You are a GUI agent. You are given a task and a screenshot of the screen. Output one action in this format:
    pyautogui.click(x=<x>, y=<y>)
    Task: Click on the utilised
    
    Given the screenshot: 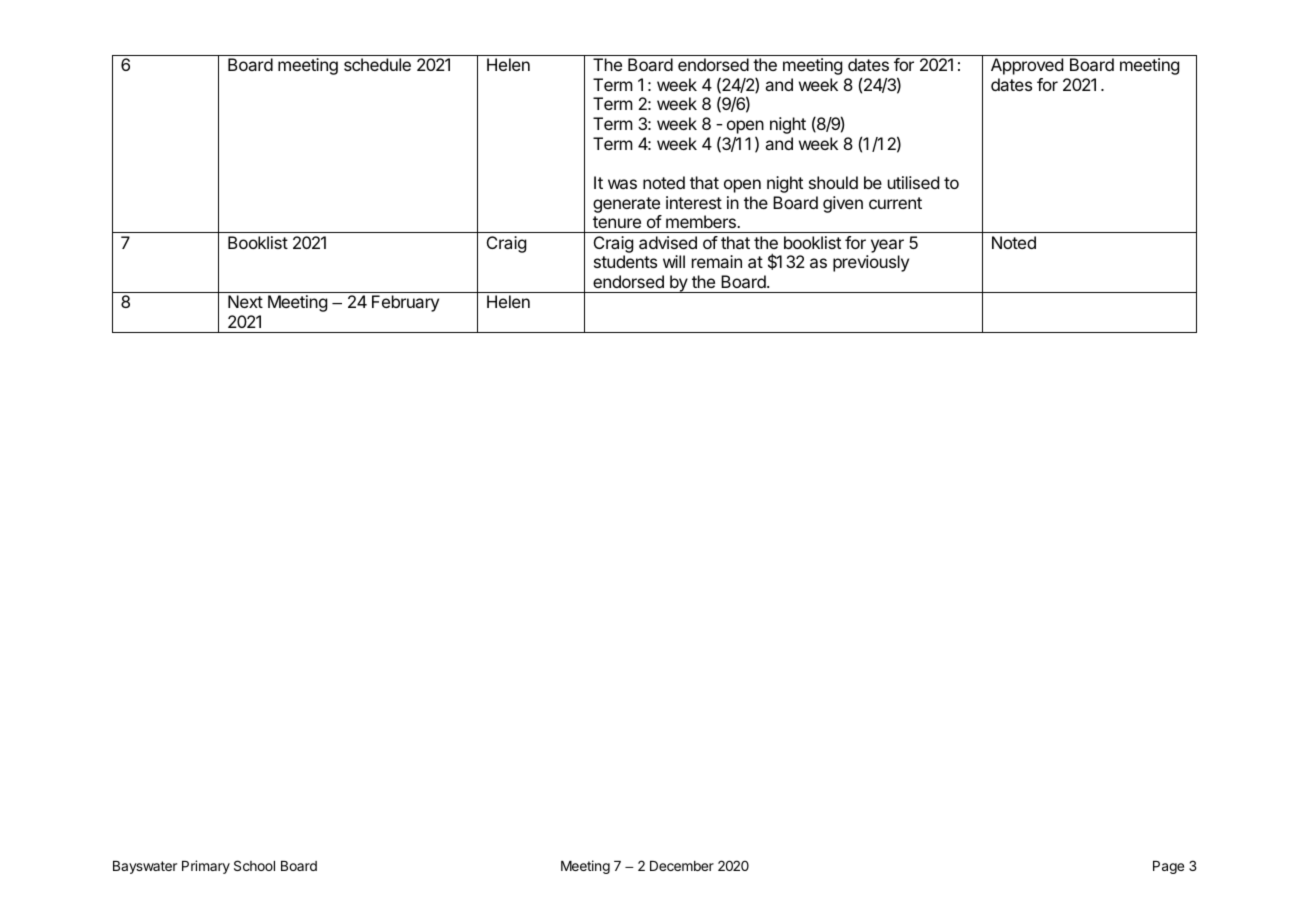 What is the action you would take?
    pyautogui.click(x=913, y=182)
